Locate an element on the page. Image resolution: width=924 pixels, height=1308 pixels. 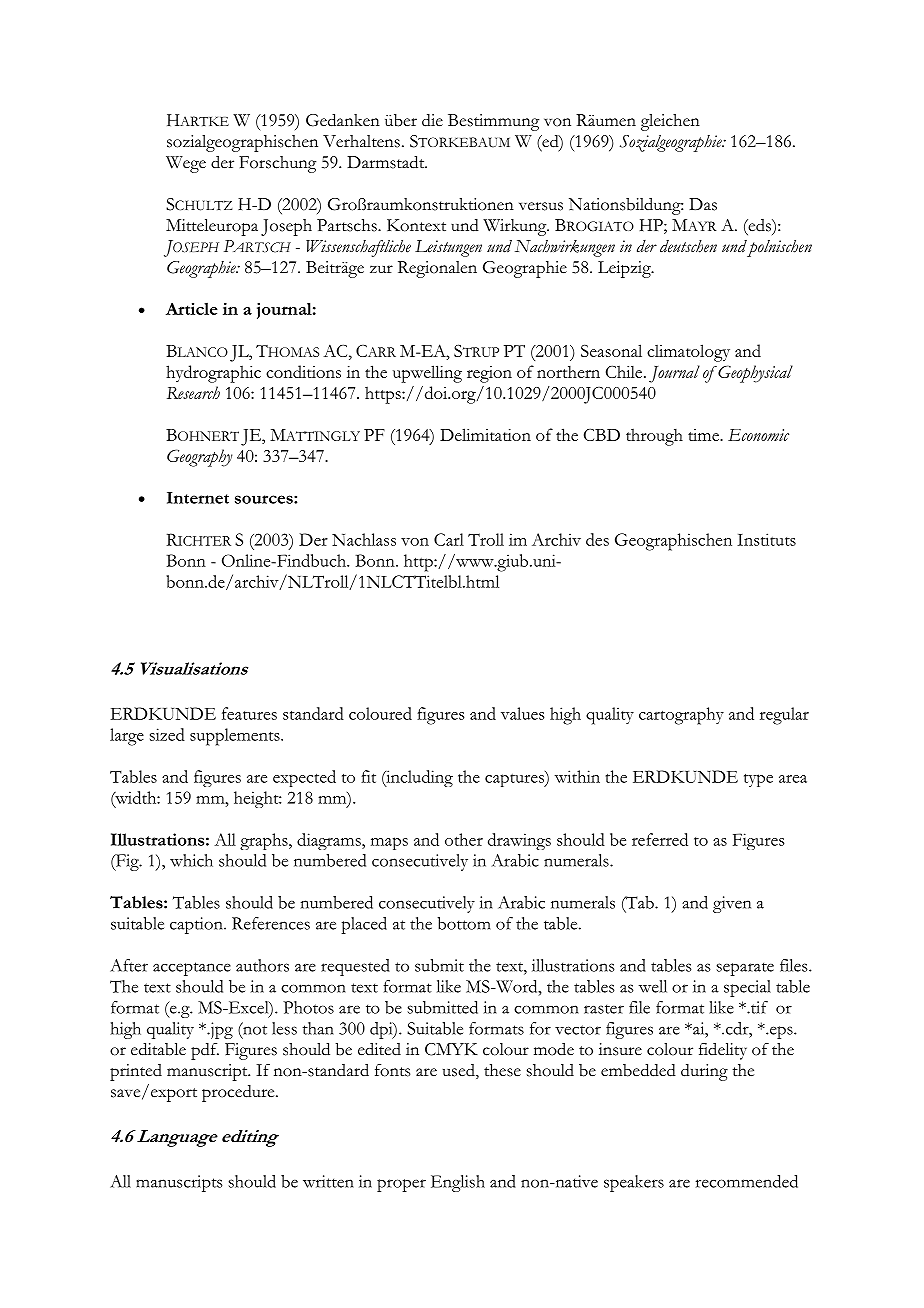
Carl is located at coordinates (449, 539).
